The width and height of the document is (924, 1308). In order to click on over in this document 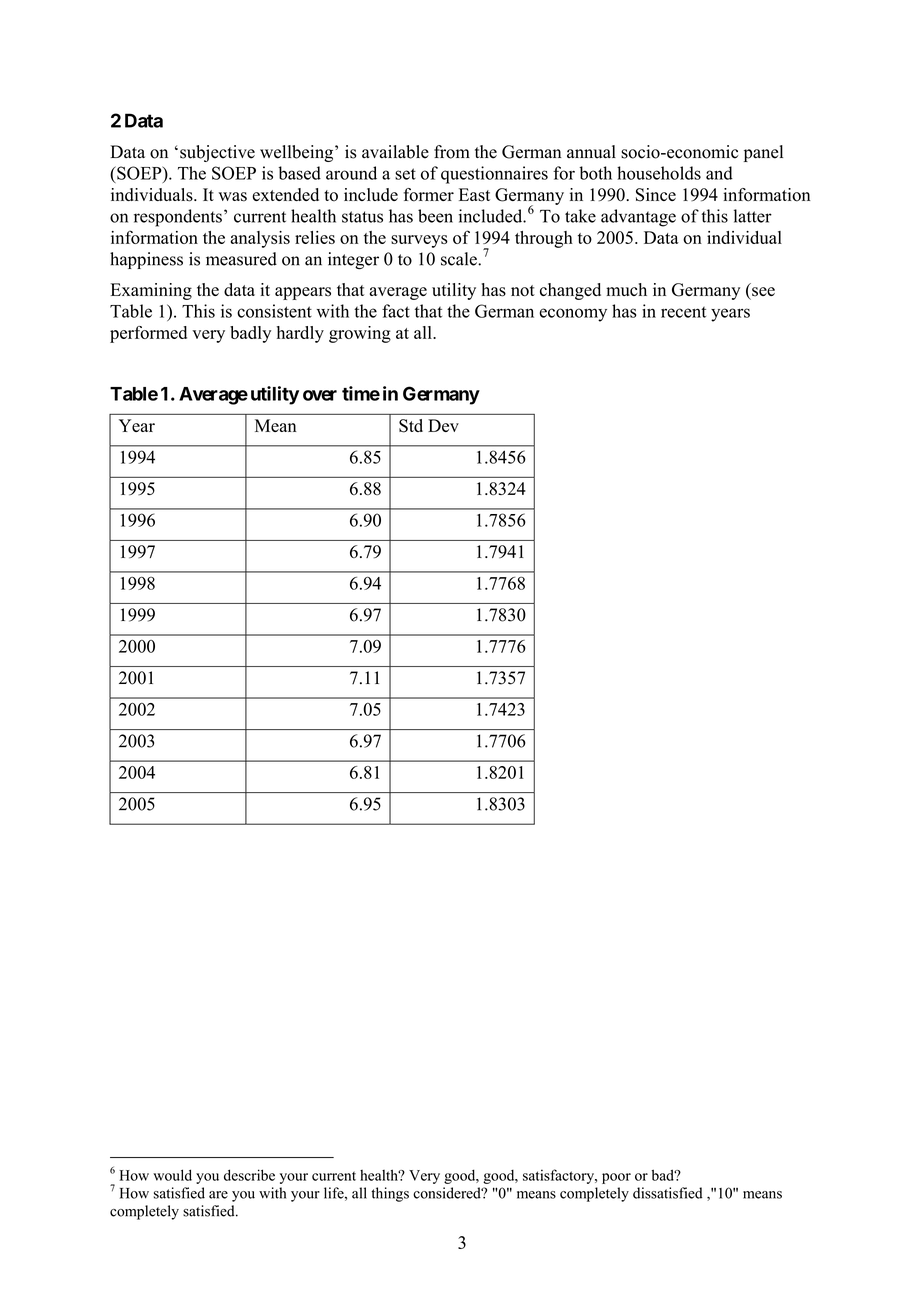, I will do `click(320, 395)`.
